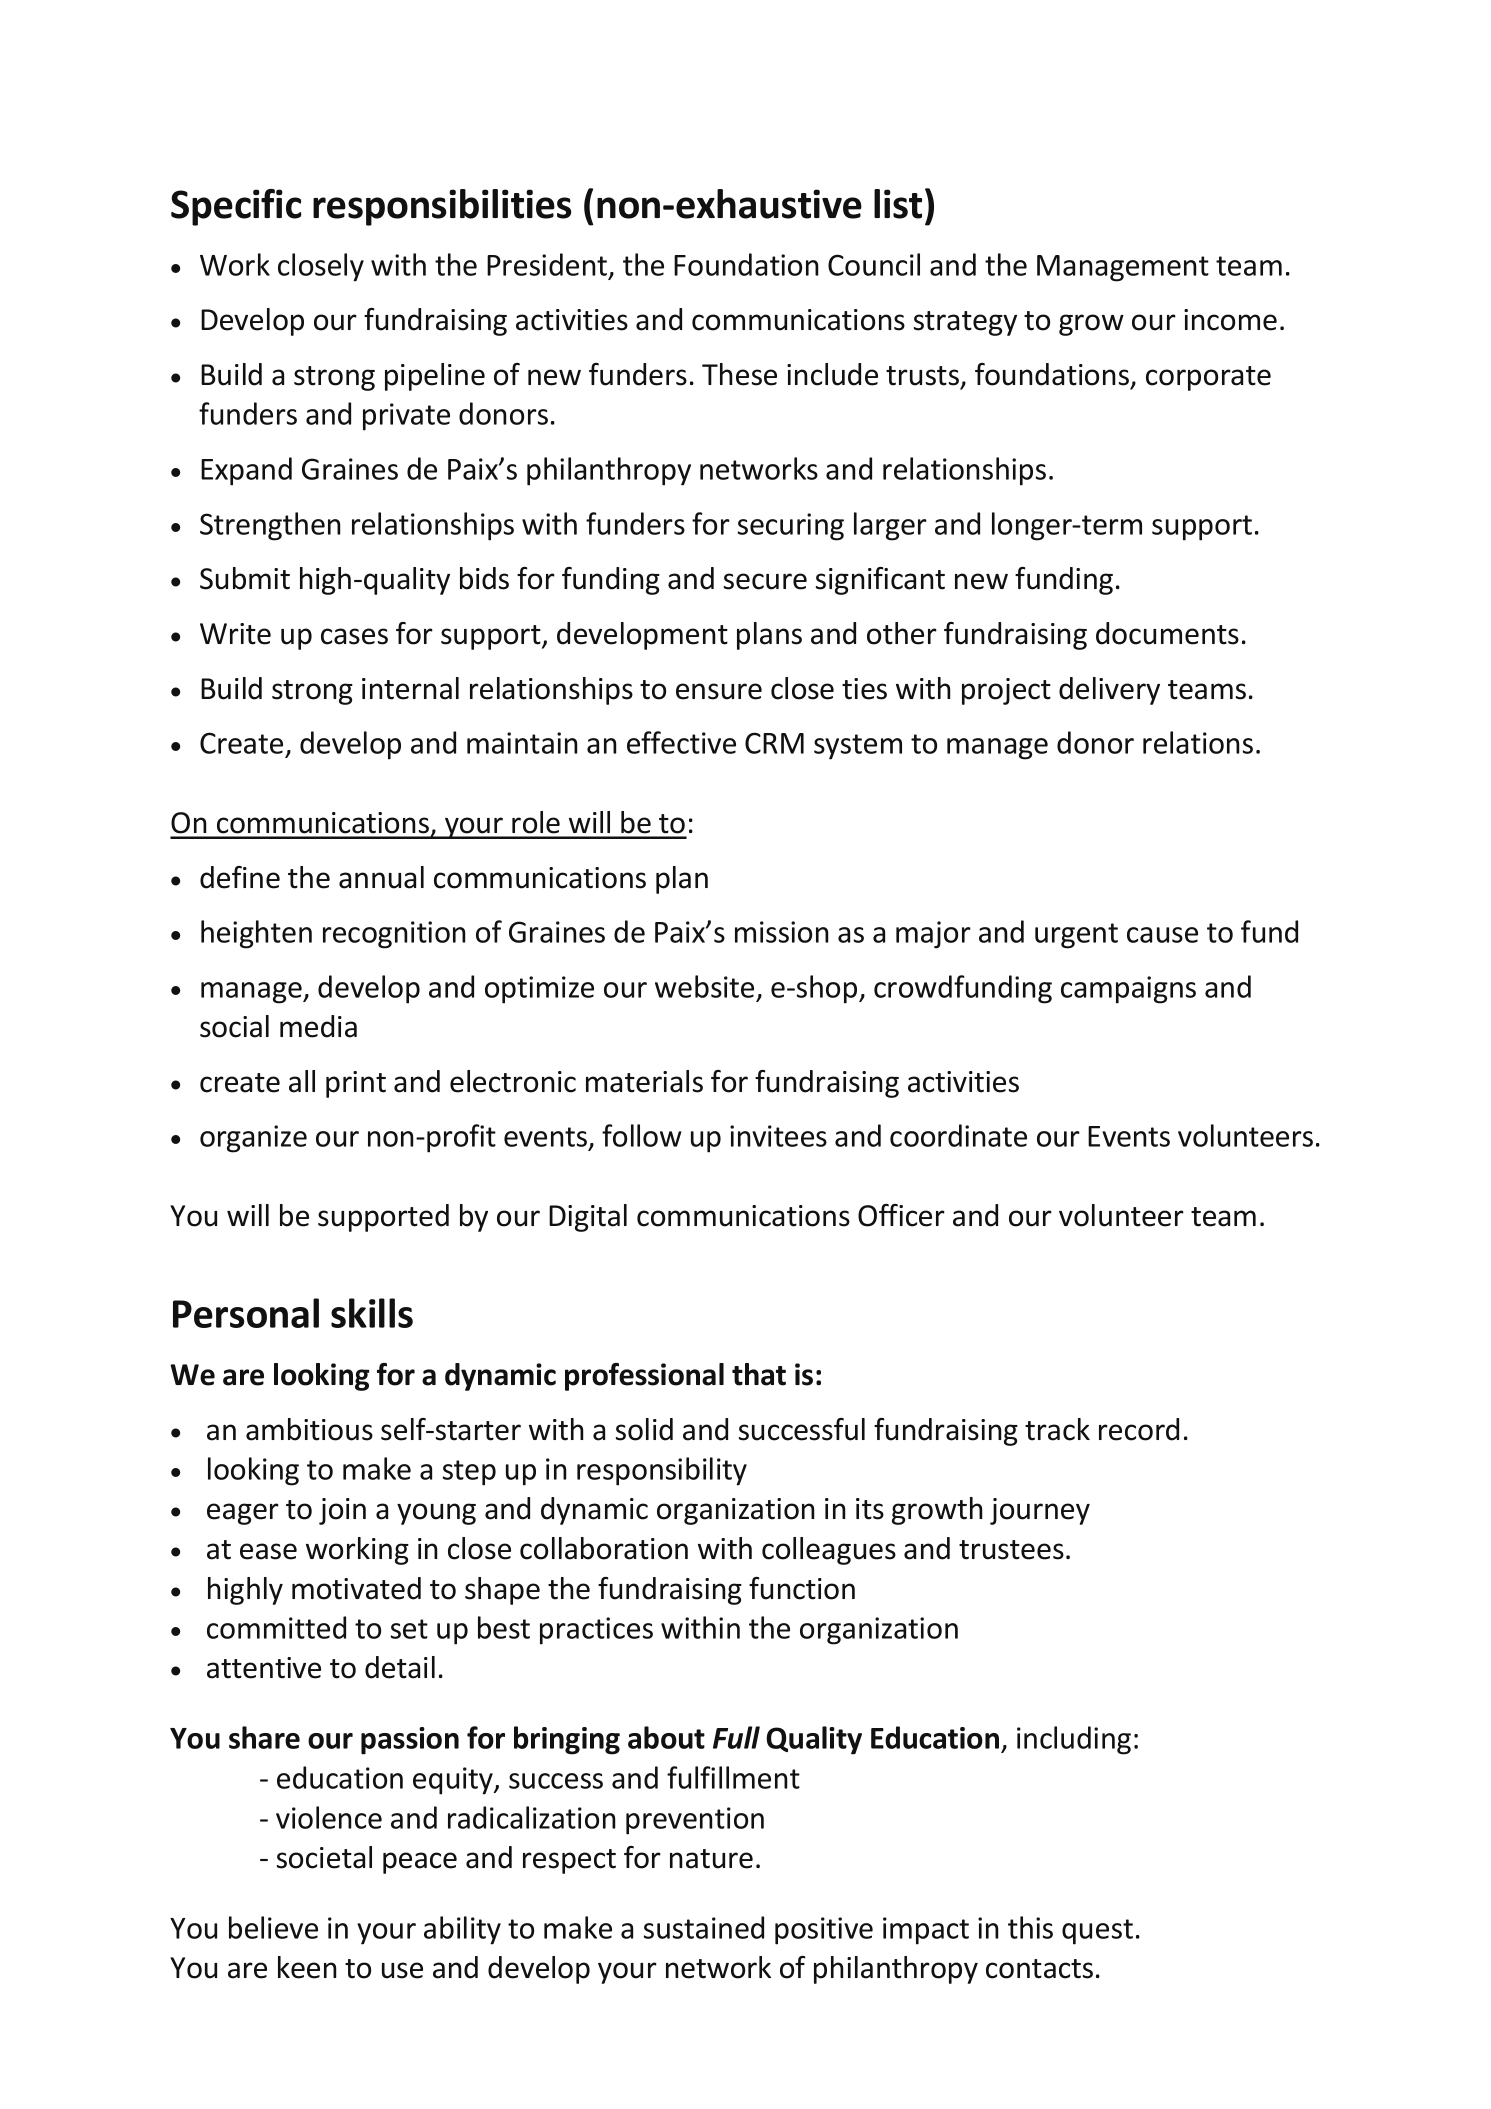 Image resolution: width=1491 pixels, height=2109 pixels. What do you see at coordinates (704, 1927) in the screenshot?
I see `sustained` at bounding box center [704, 1927].
